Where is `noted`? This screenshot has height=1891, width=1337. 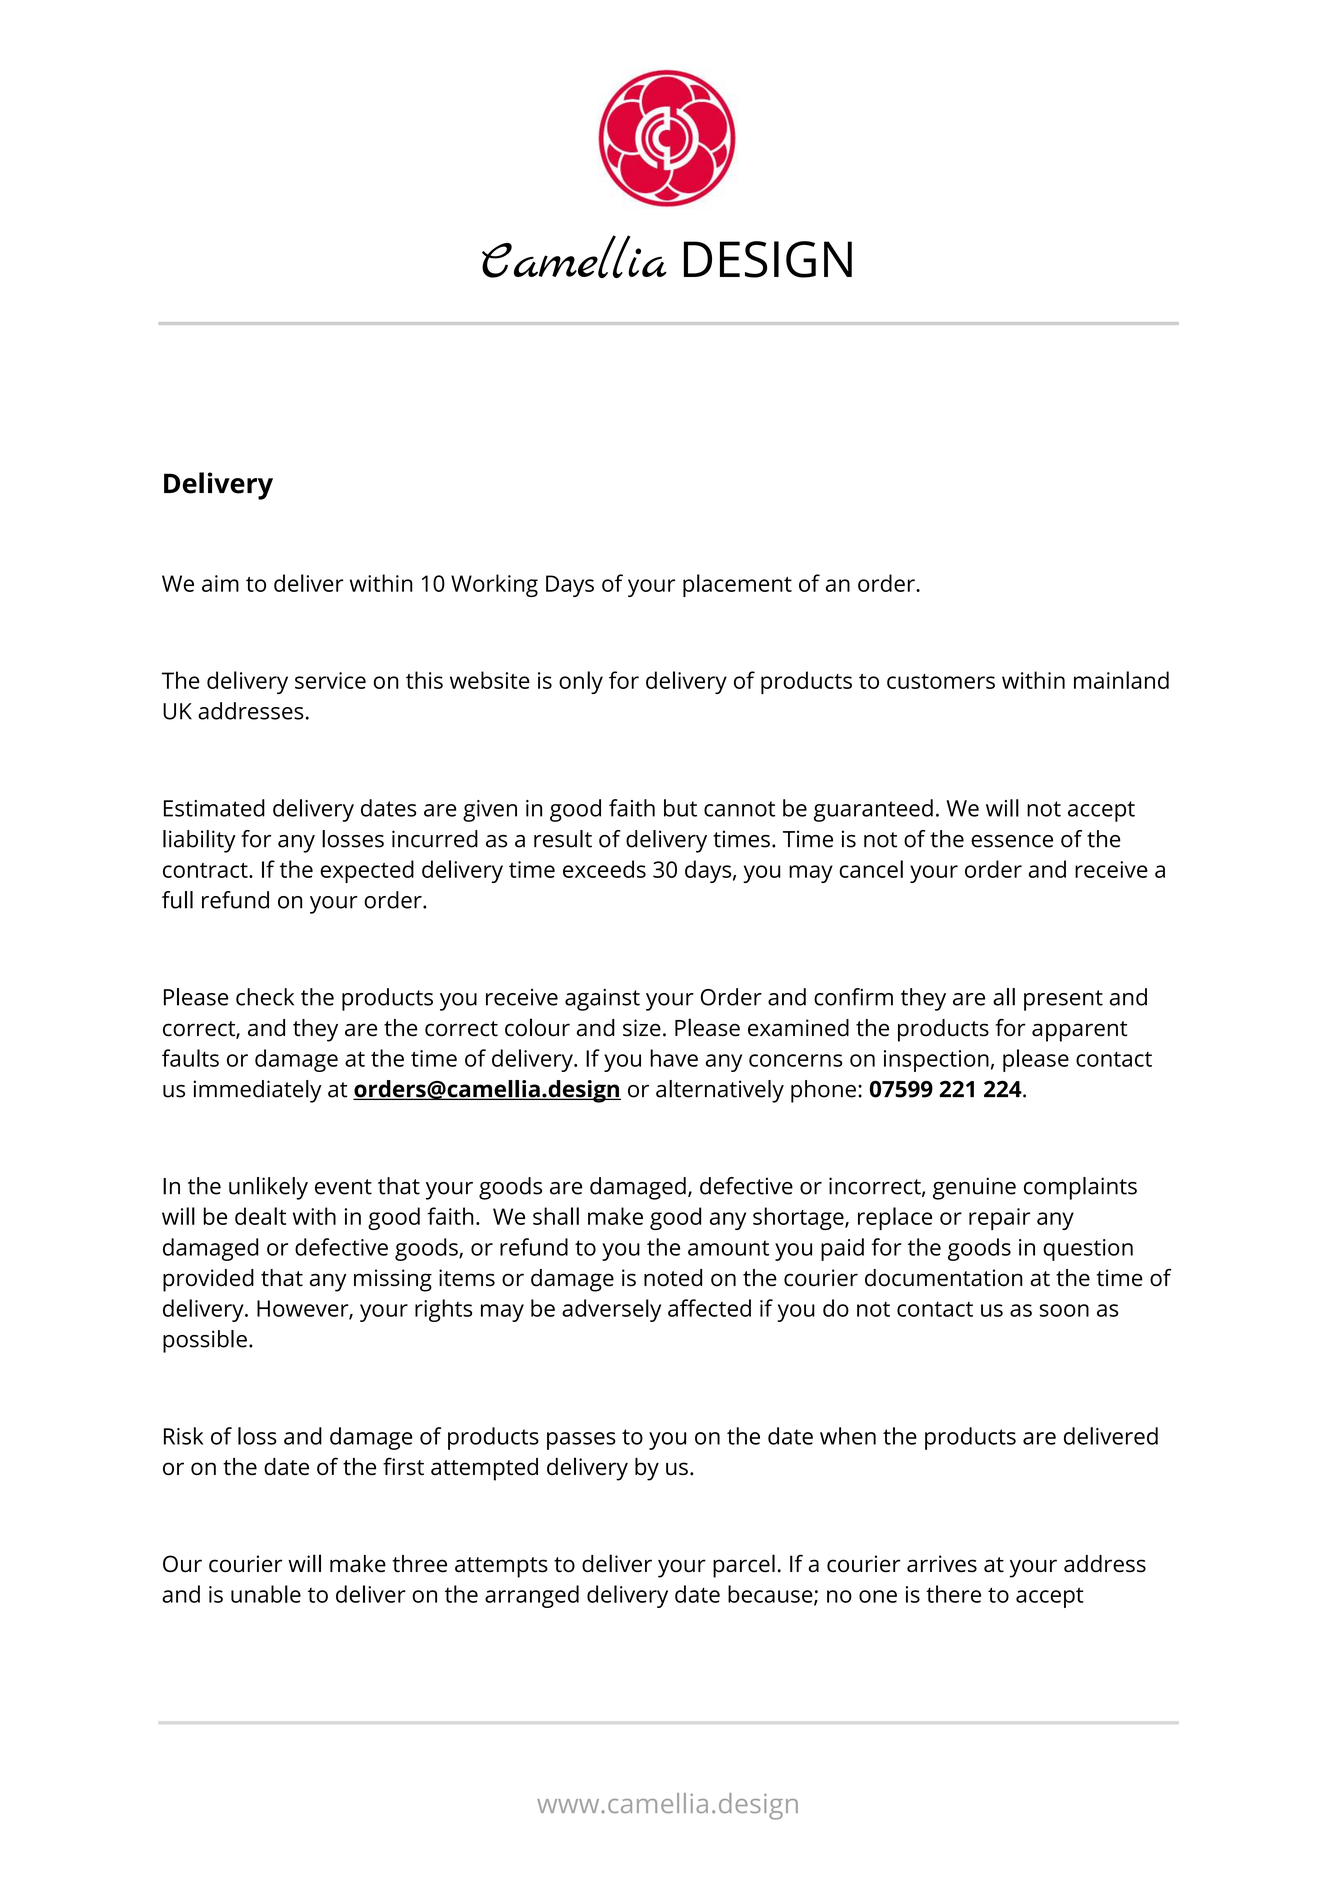
noted is located at coordinates (673, 1278).
